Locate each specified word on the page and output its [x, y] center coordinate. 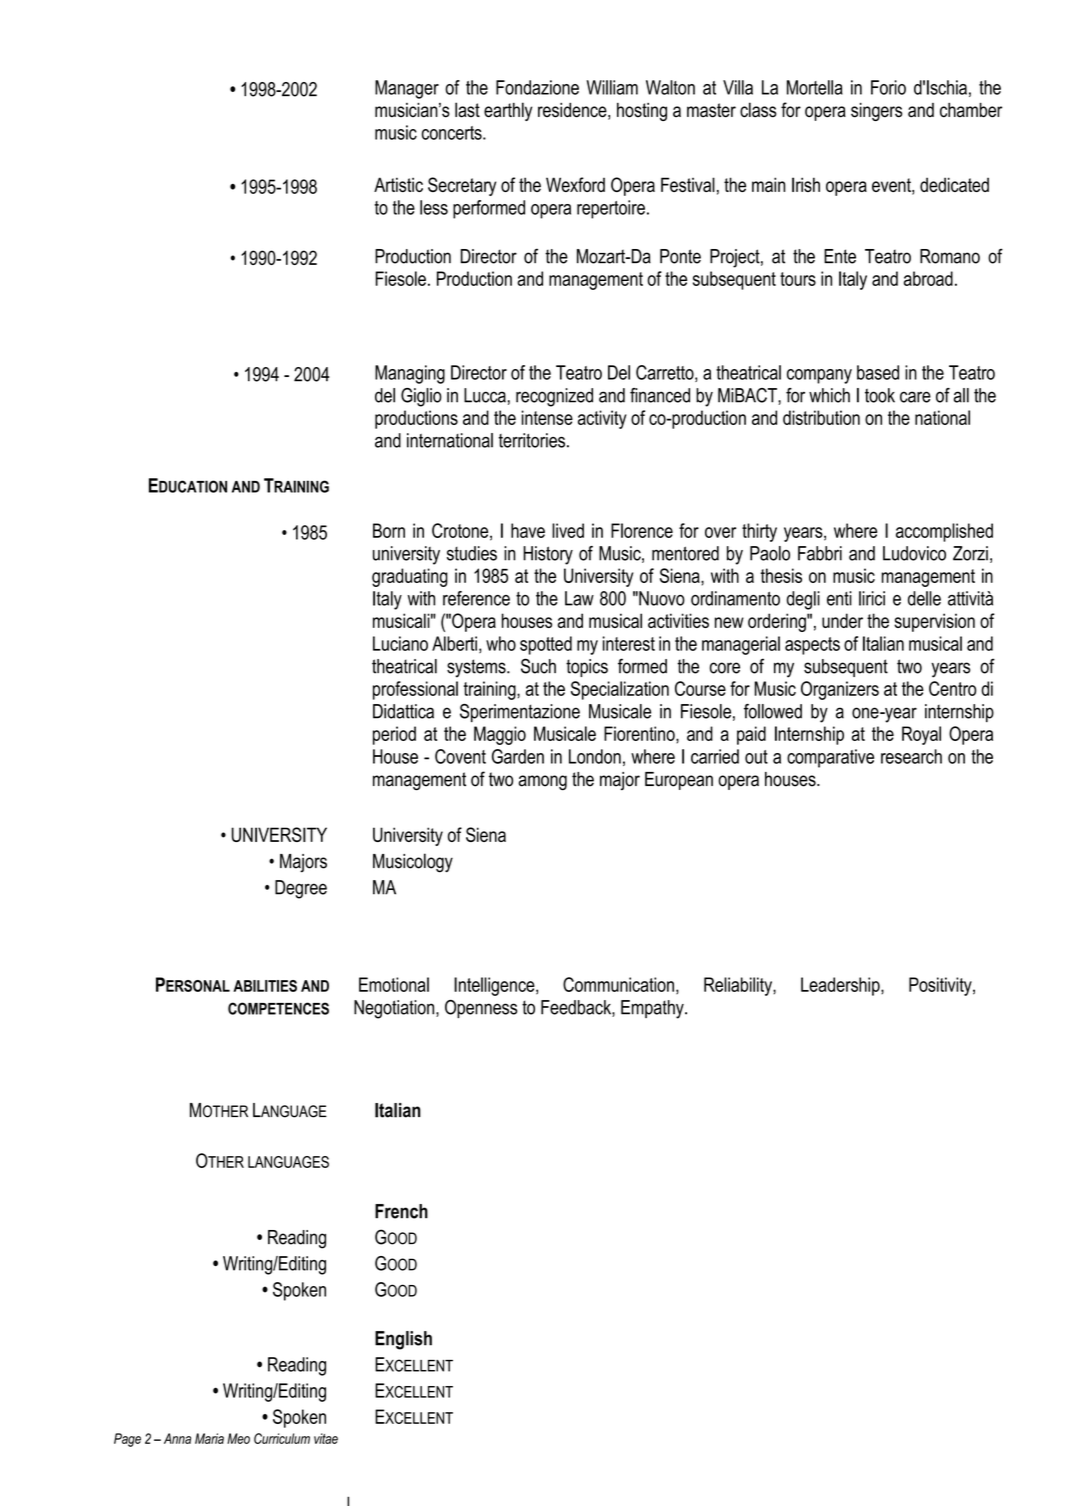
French [401, 1211]
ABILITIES [265, 986]
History [548, 555]
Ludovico [914, 553]
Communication [618, 984]
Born [389, 530]
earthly [508, 111]
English [403, 1340]
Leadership [841, 986]
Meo [238, 1438]
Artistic [398, 184]
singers [876, 112]
